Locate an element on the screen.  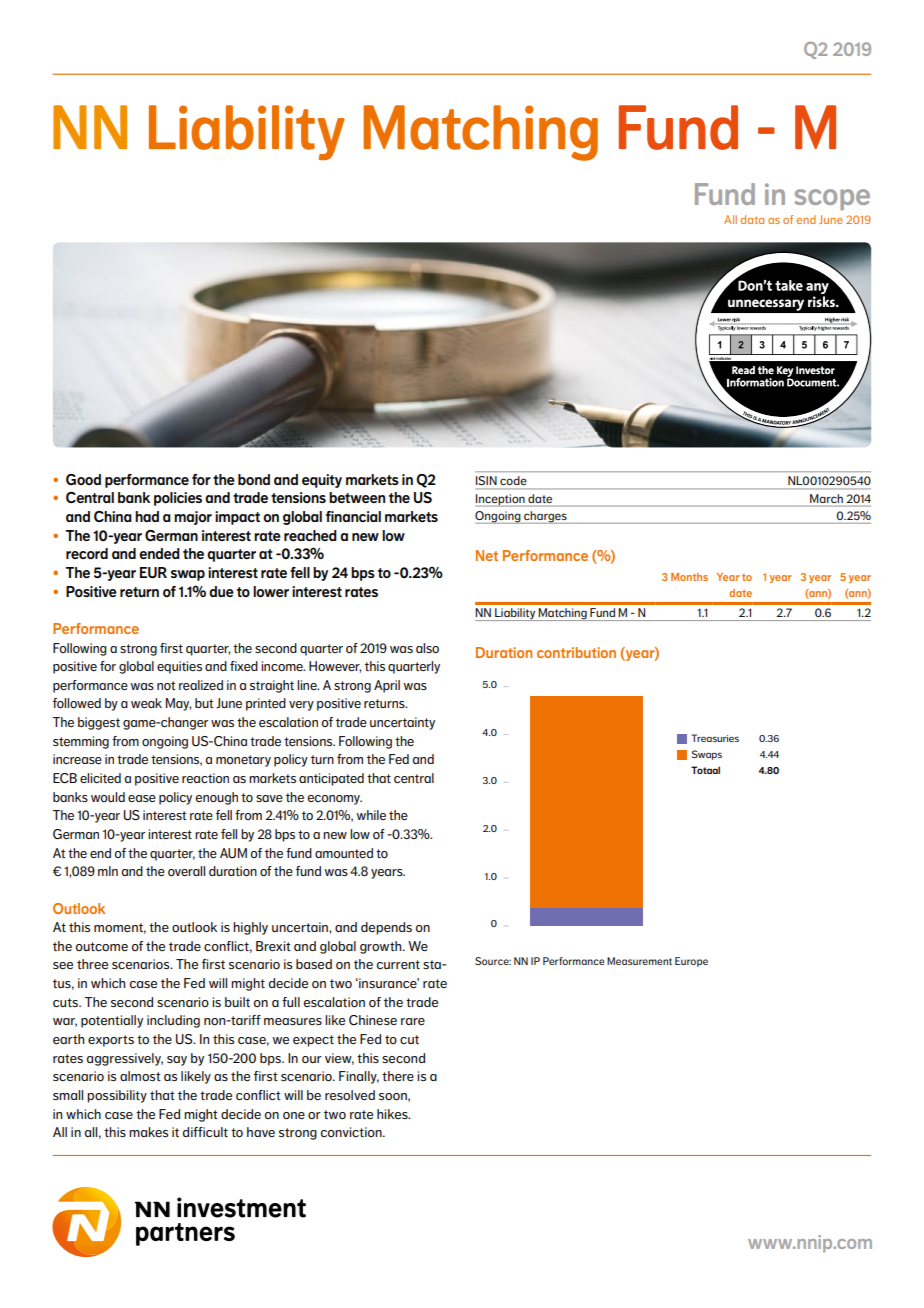
data is located at coordinates (752, 219).
